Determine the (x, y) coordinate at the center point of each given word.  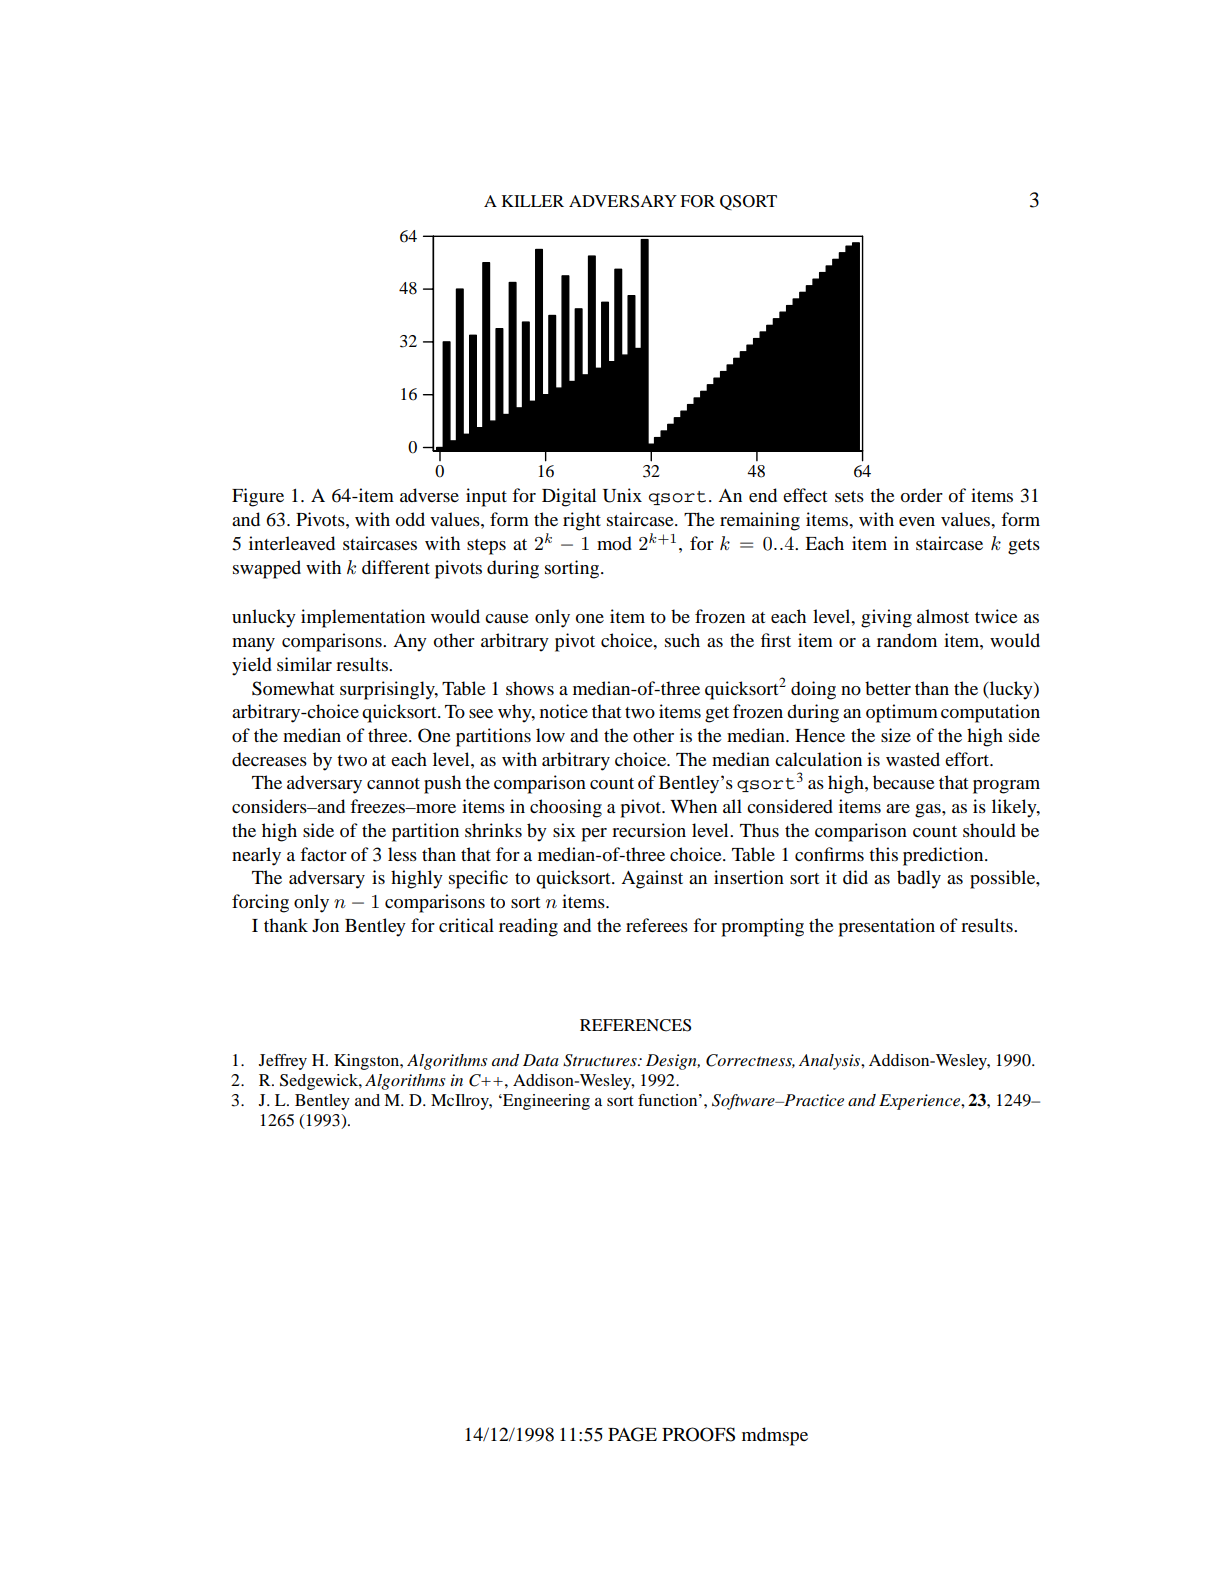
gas (929, 811)
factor (323, 854)
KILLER (533, 201)
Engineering (545, 1102)
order (922, 495)
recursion (649, 830)
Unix (622, 495)
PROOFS (698, 1434)
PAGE (632, 1434)
